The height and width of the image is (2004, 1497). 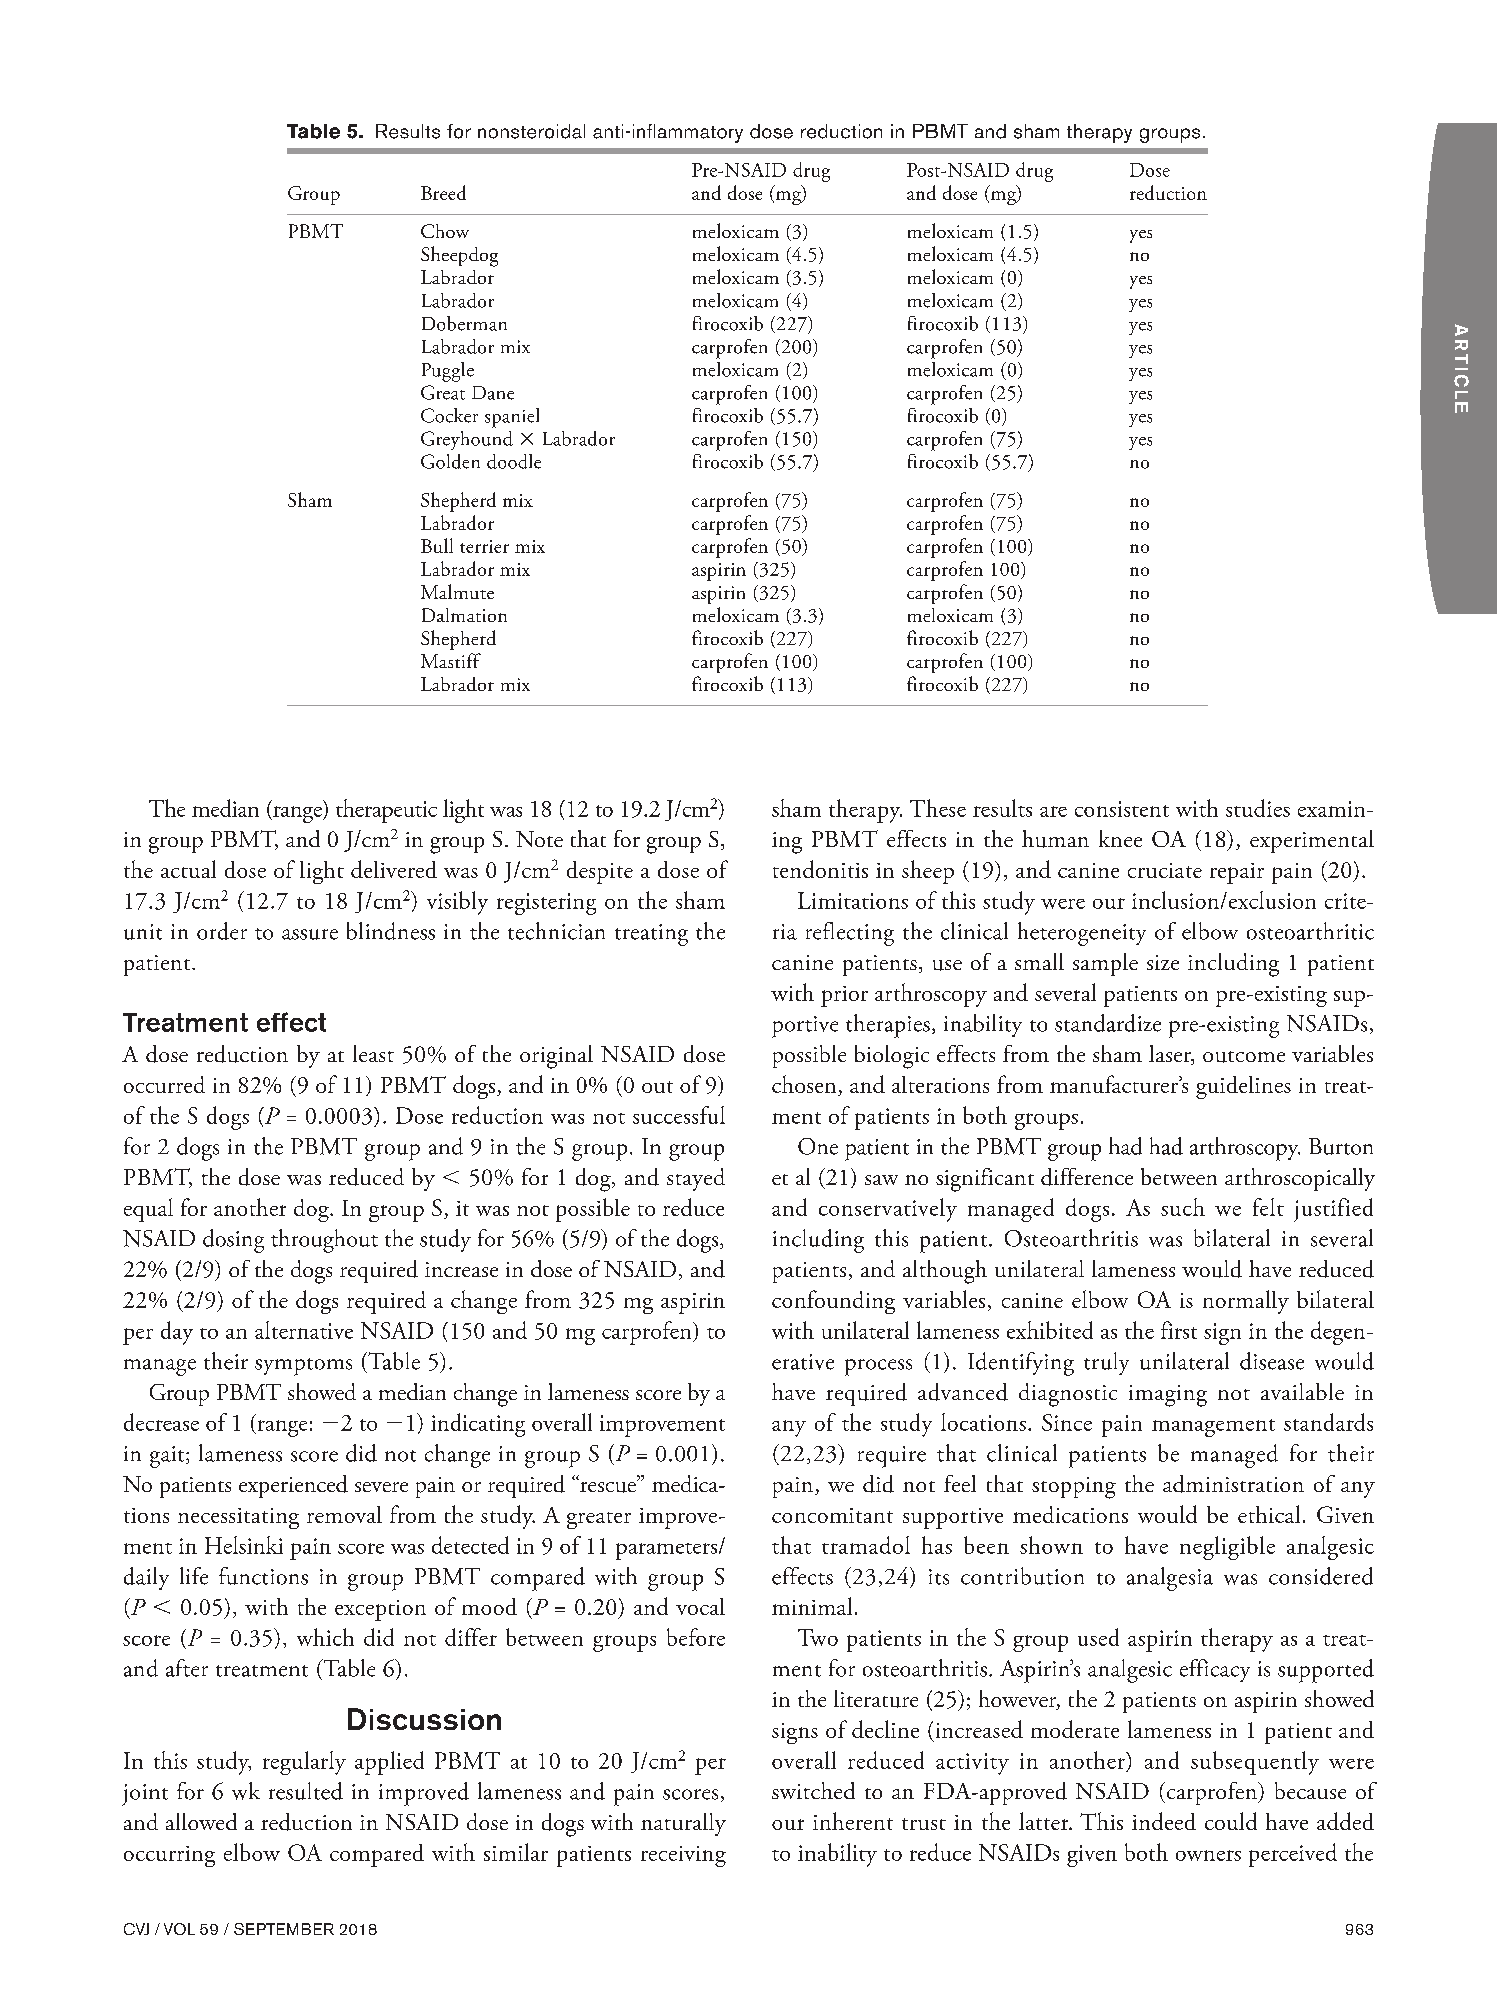 What do you see at coordinates (443, 192) in the image?
I see `Breed` at bounding box center [443, 192].
